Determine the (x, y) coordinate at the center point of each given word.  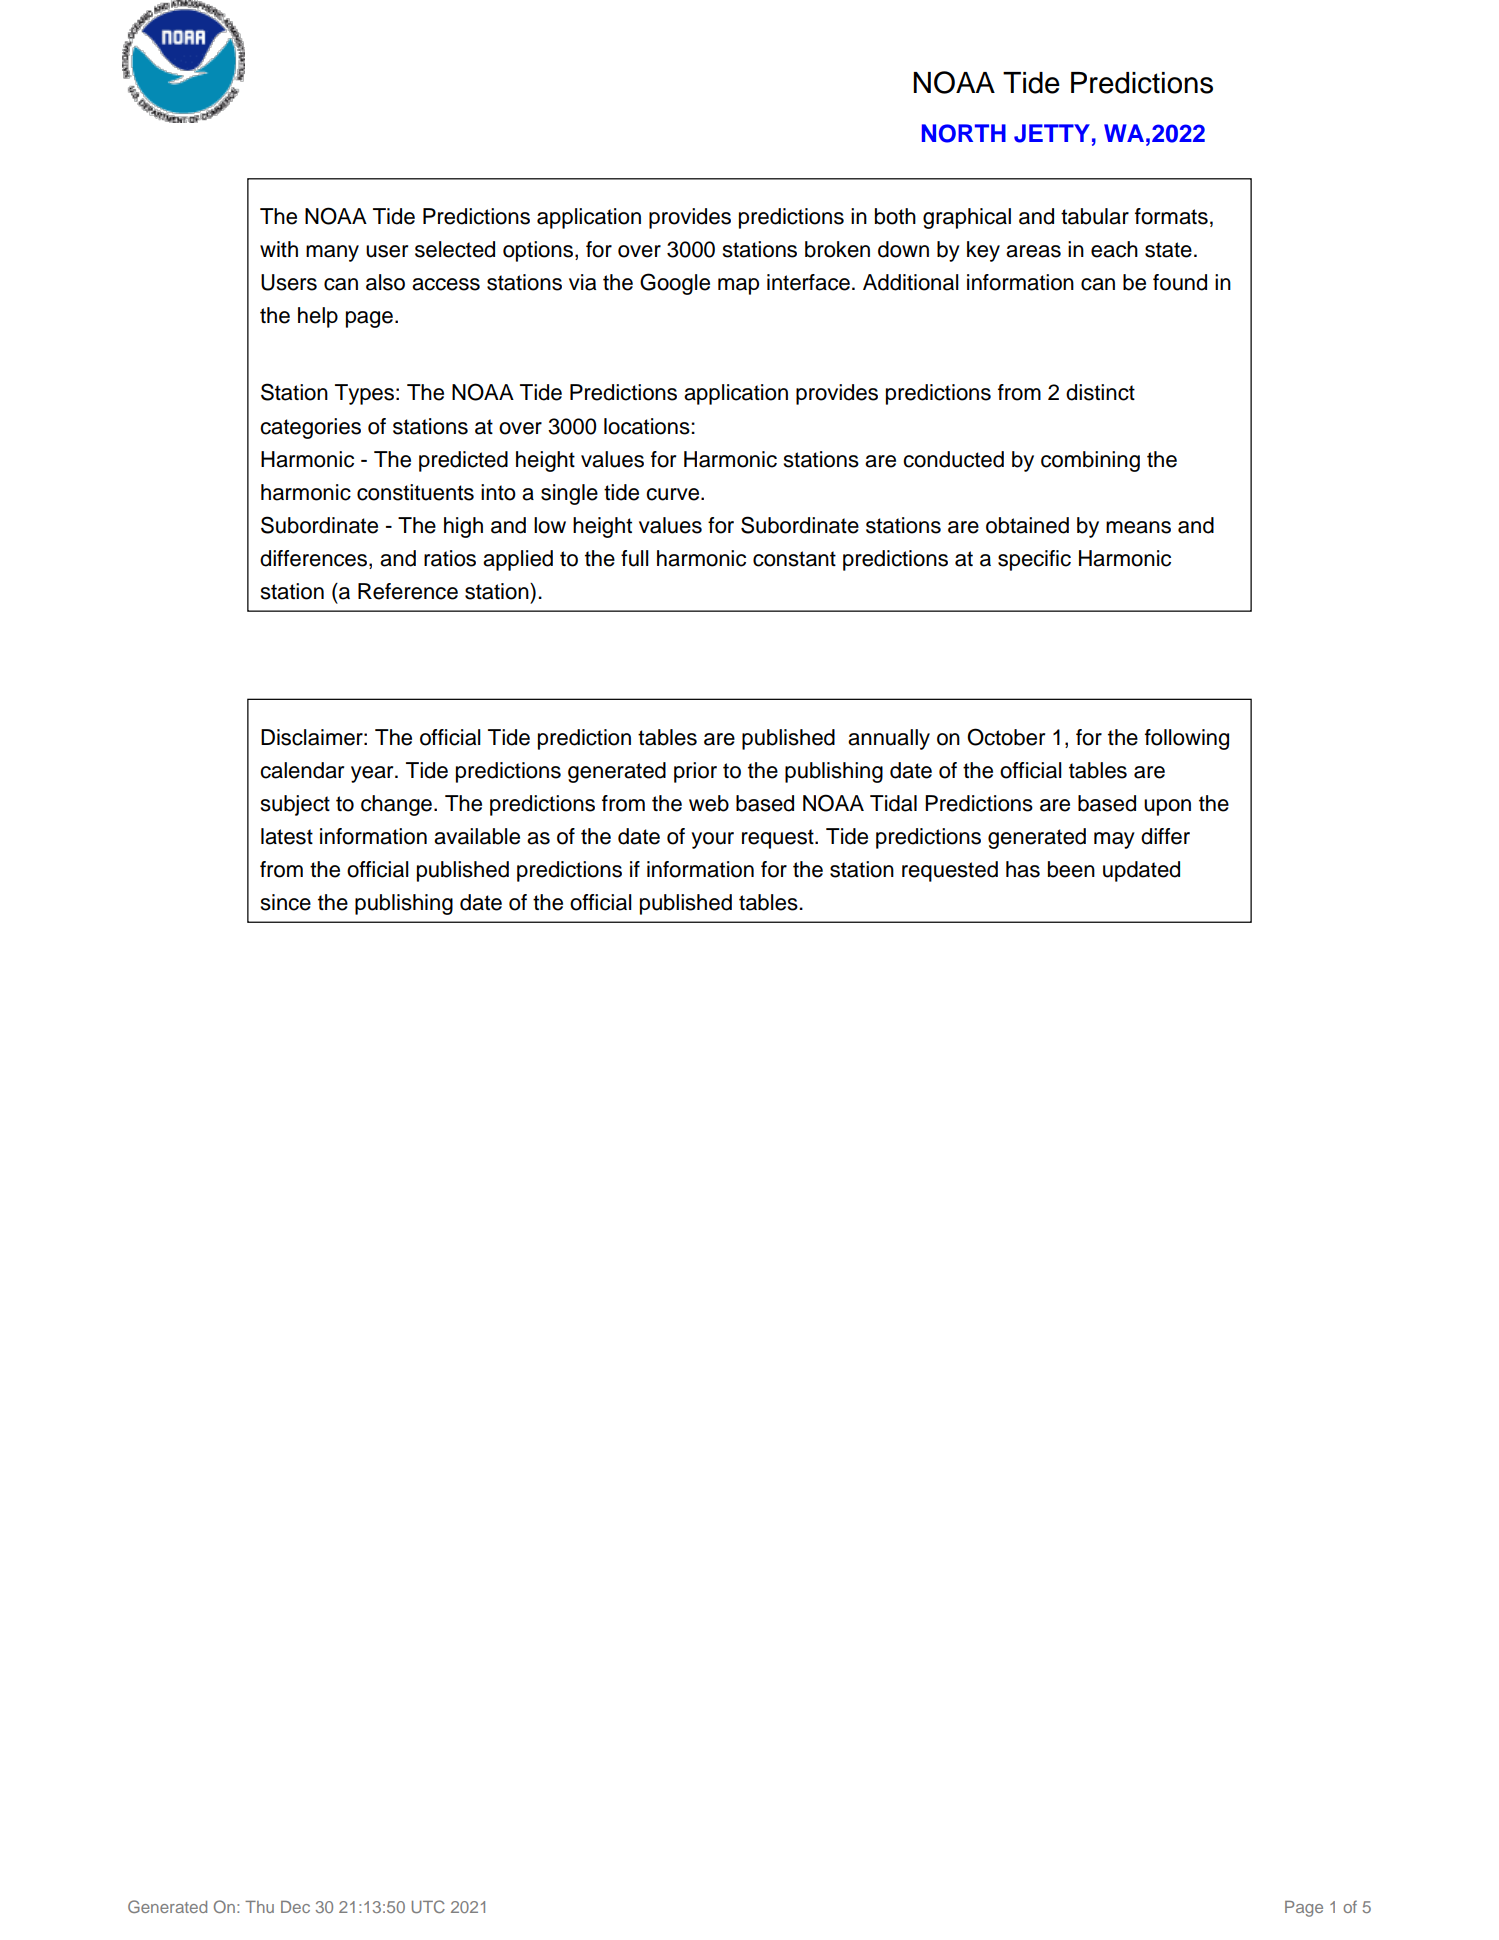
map (738, 286)
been (1071, 869)
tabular (1095, 216)
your (712, 840)
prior (695, 772)
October (1006, 737)
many (332, 253)
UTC (428, 1906)
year (373, 774)
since (286, 902)
